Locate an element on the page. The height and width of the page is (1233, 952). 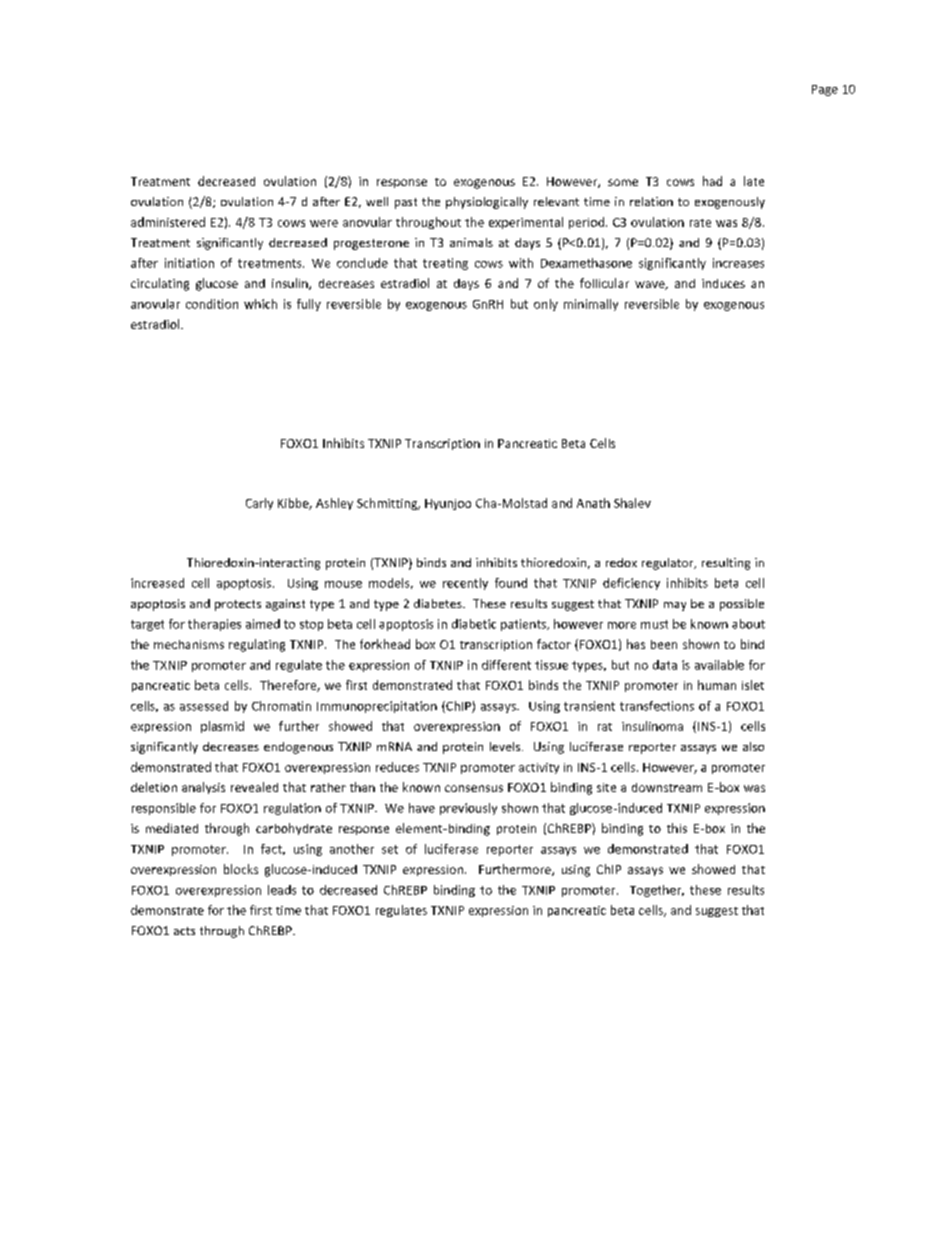
Page is located at coordinates (825, 90).
